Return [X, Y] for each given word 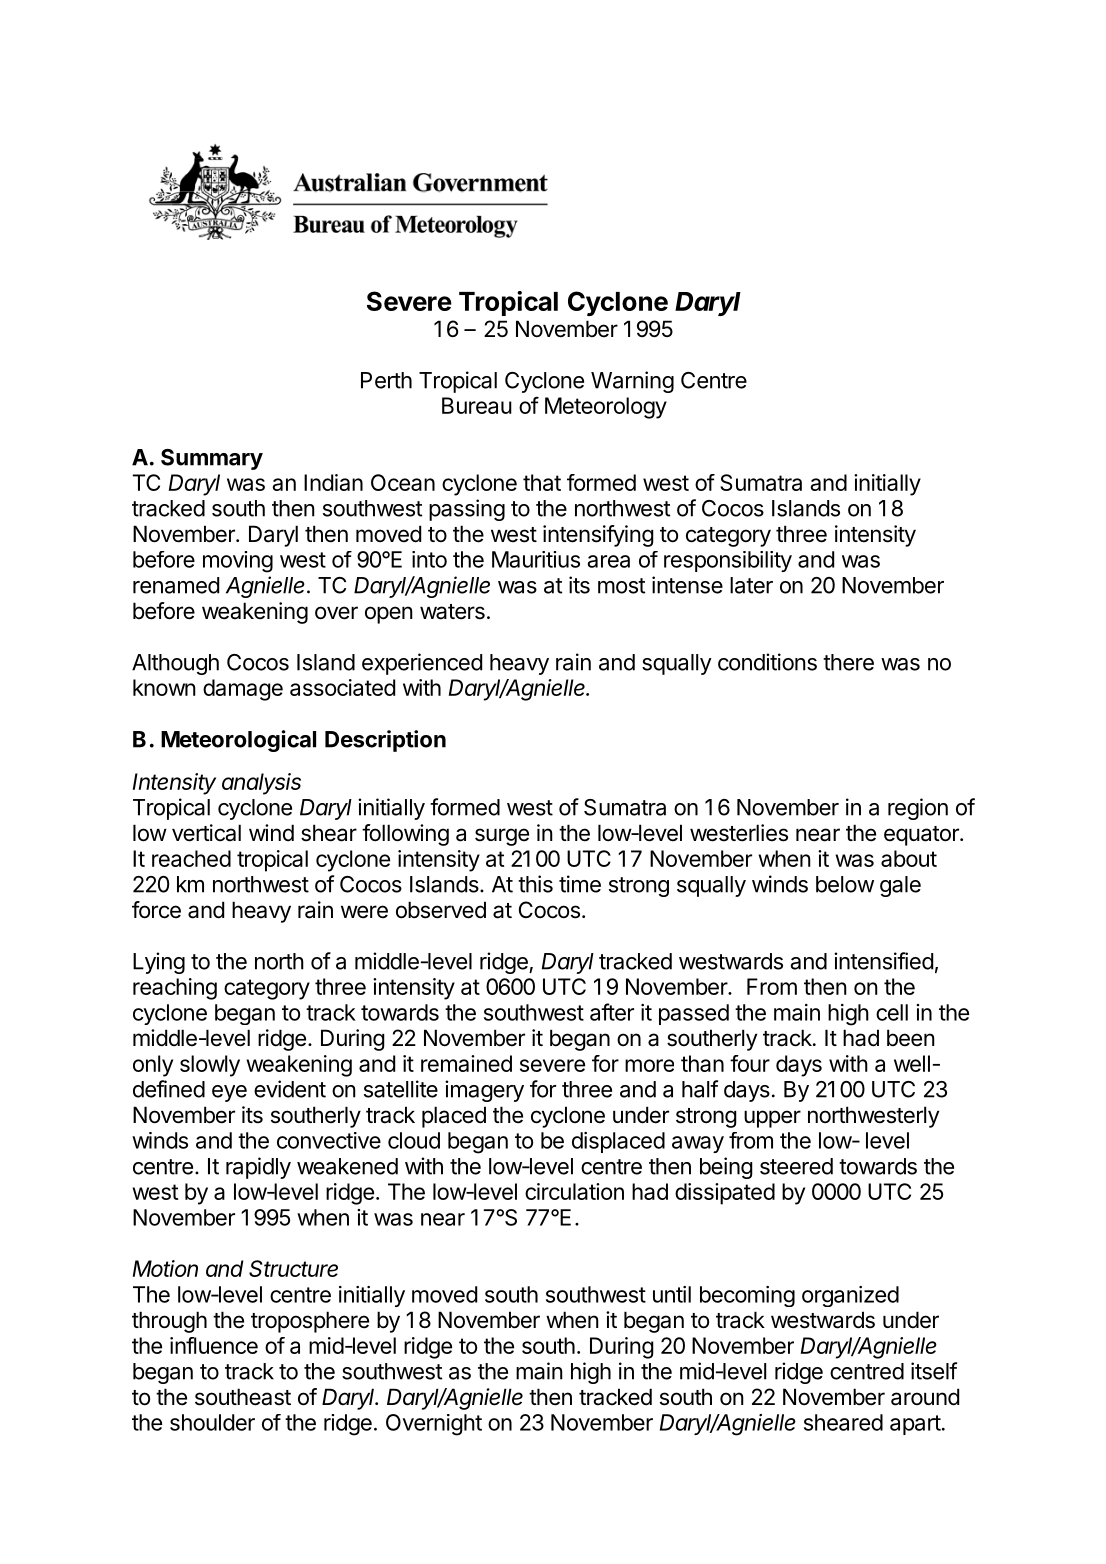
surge [502, 837]
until [672, 1294]
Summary [212, 459]
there [848, 662]
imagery [484, 1091]
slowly [210, 1066]
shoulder [212, 1422]
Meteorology [606, 408]
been [911, 1038]
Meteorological [238, 741]
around [925, 1397]
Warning [632, 382]
